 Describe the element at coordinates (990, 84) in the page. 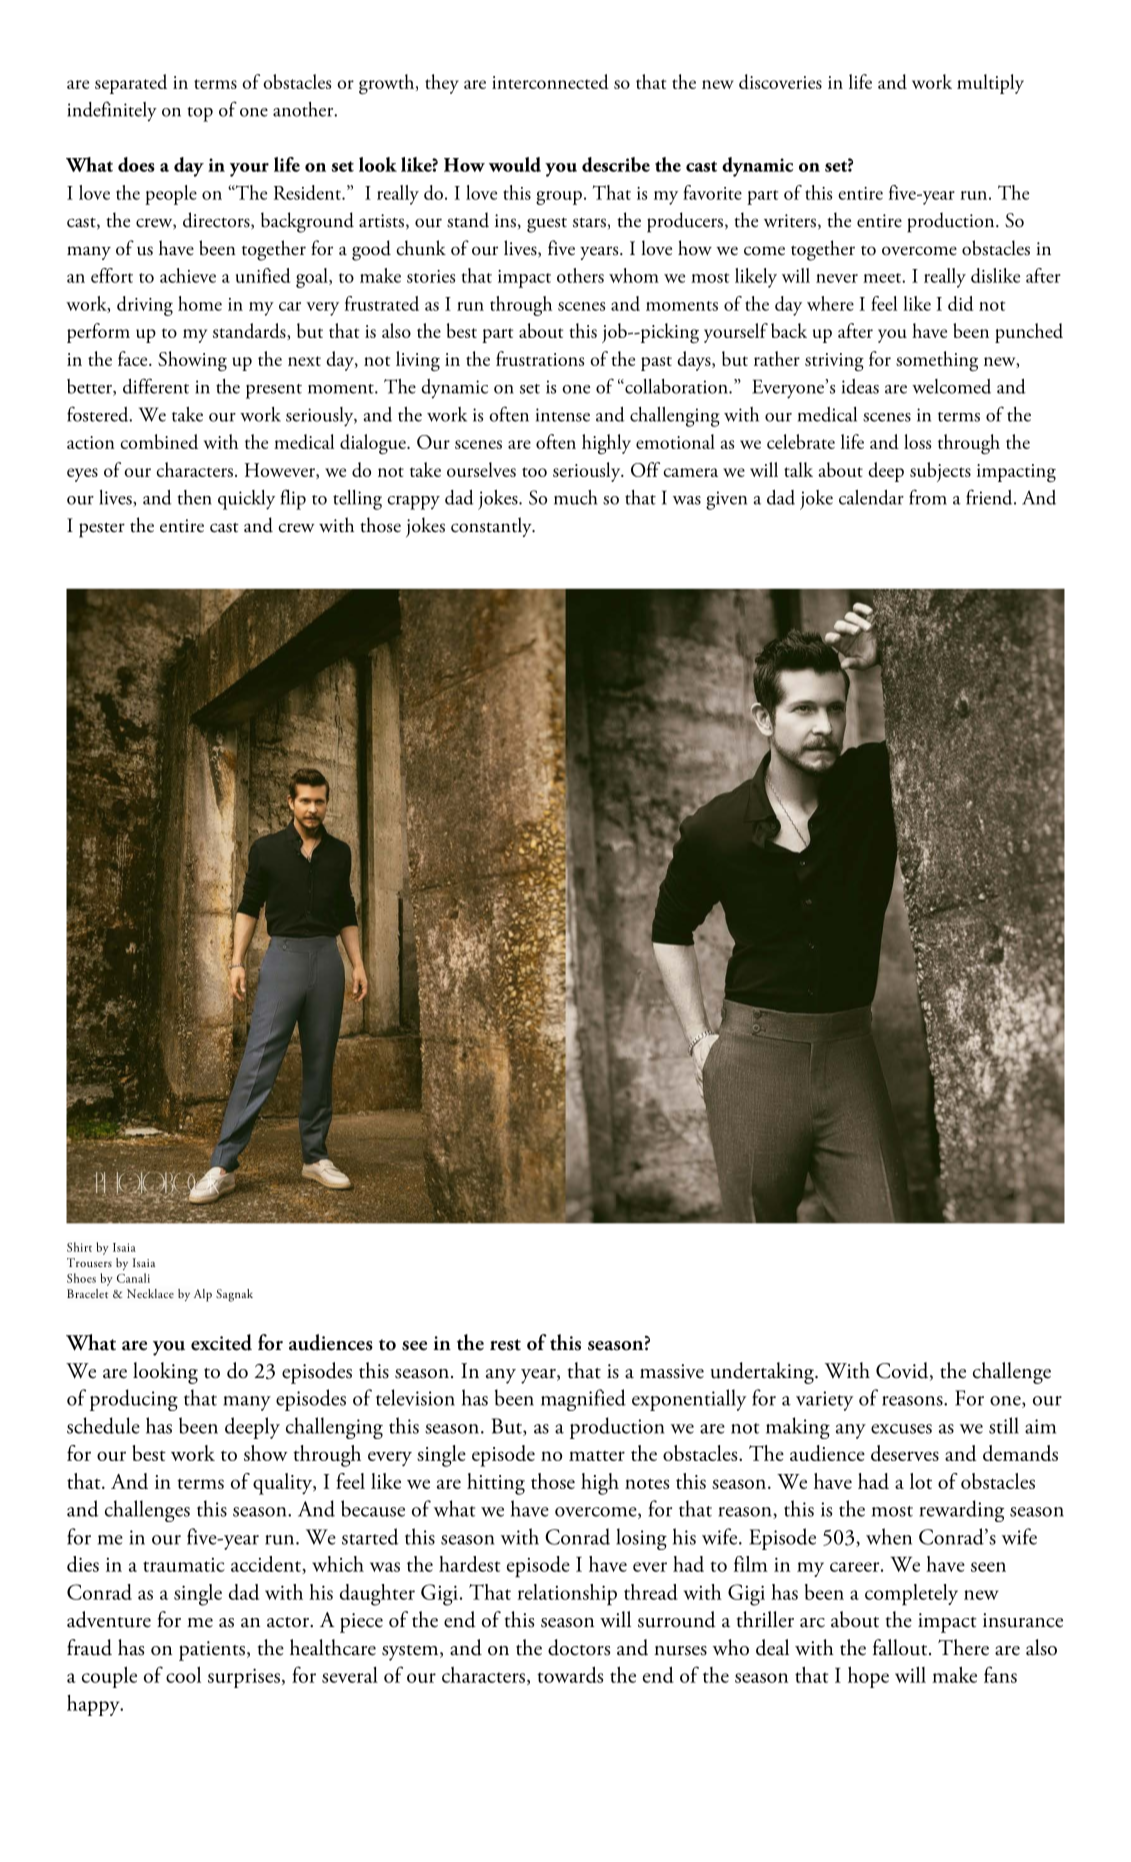

I see `multiply` at that location.
